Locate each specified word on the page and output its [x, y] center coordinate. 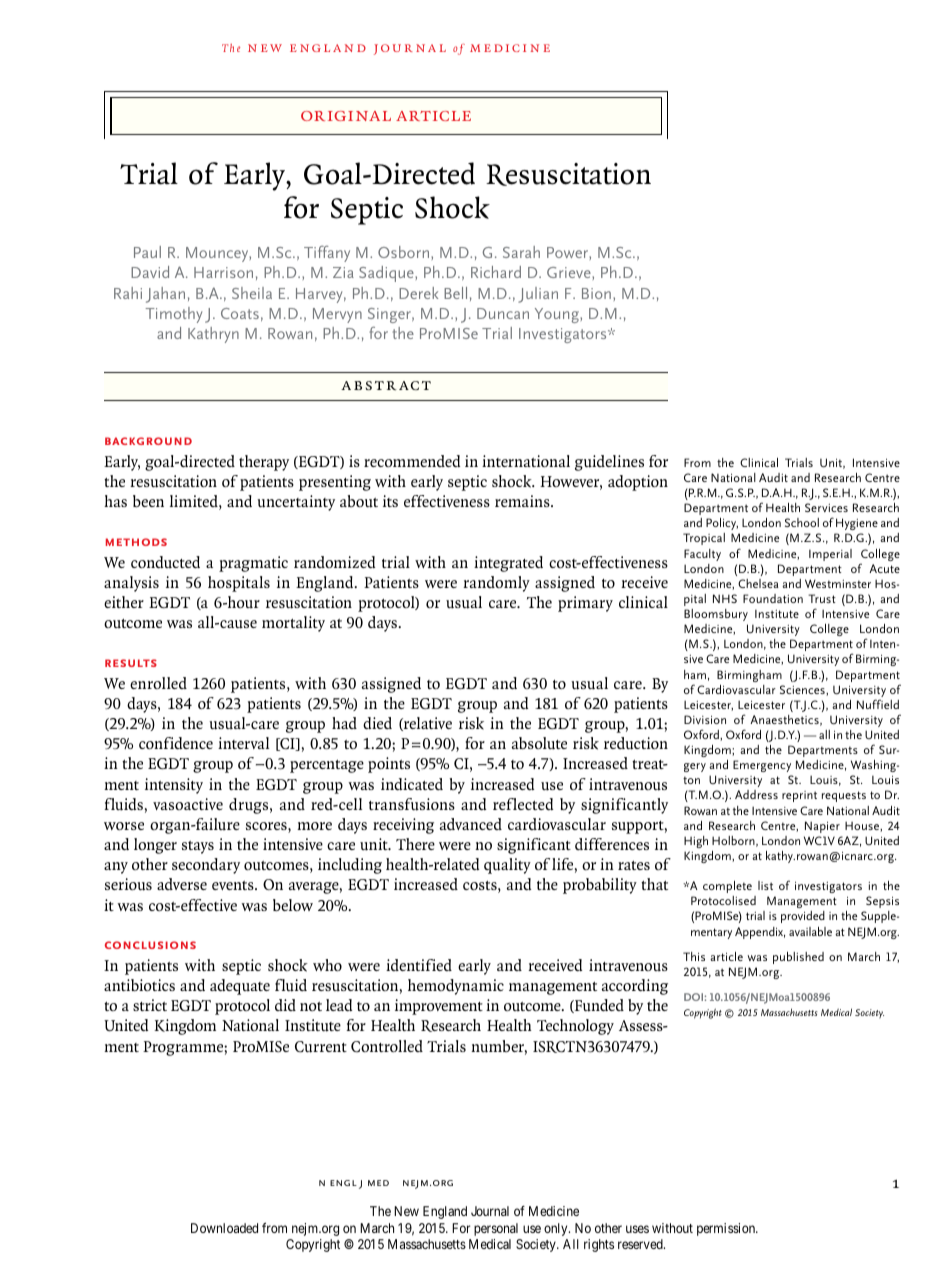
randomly [496, 584]
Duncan [503, 313]
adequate [240, 987]
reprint [799, 796]
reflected [523, 804]
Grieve [570, 272]
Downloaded [224, 1228]
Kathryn [213, 335]
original [346, 116]
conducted [165, 562]
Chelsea [758, 583]
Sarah [521, 252]
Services [826, 507]
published [798, 958]
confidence [176, 743]
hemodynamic [456, 987]
